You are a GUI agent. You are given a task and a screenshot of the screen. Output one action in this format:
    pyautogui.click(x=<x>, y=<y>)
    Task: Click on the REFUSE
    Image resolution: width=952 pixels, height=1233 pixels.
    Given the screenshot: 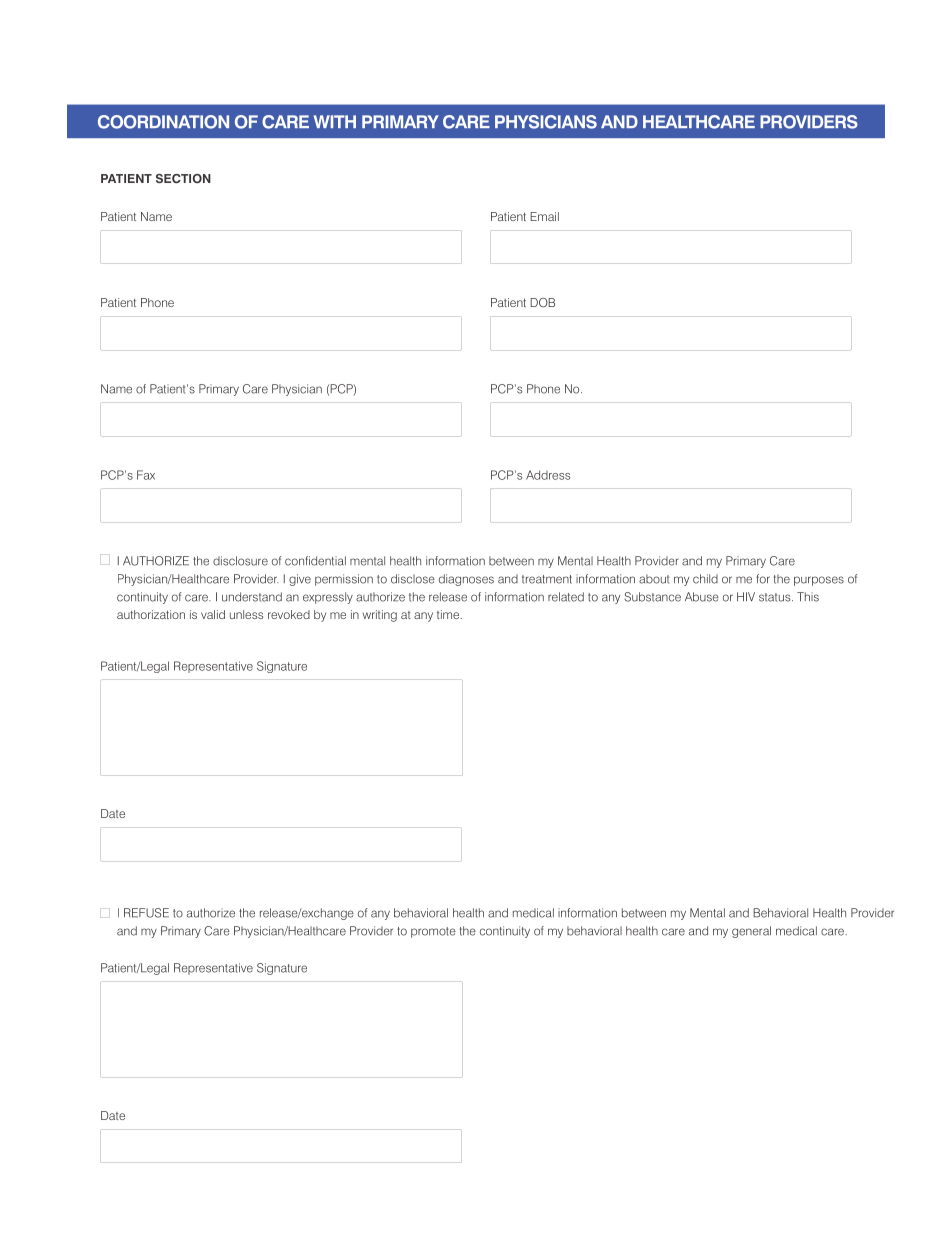 What is the action you would take?
    pyautogui.click(x=146, y=913)
